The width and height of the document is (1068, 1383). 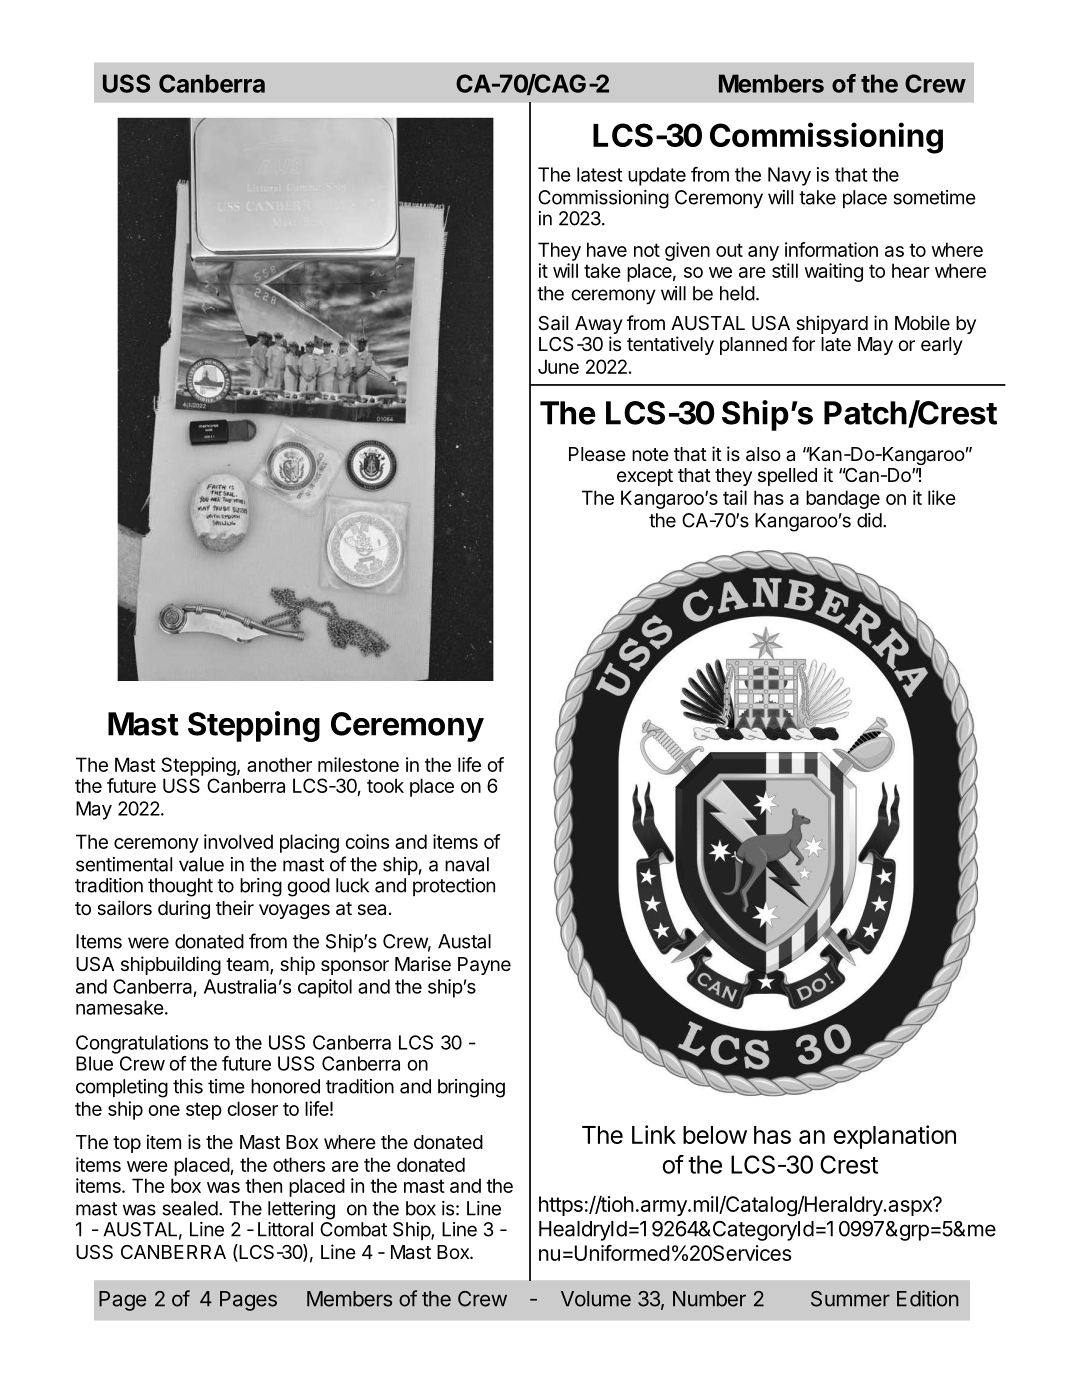 I want to click on another, so click(x=279, y=764).
